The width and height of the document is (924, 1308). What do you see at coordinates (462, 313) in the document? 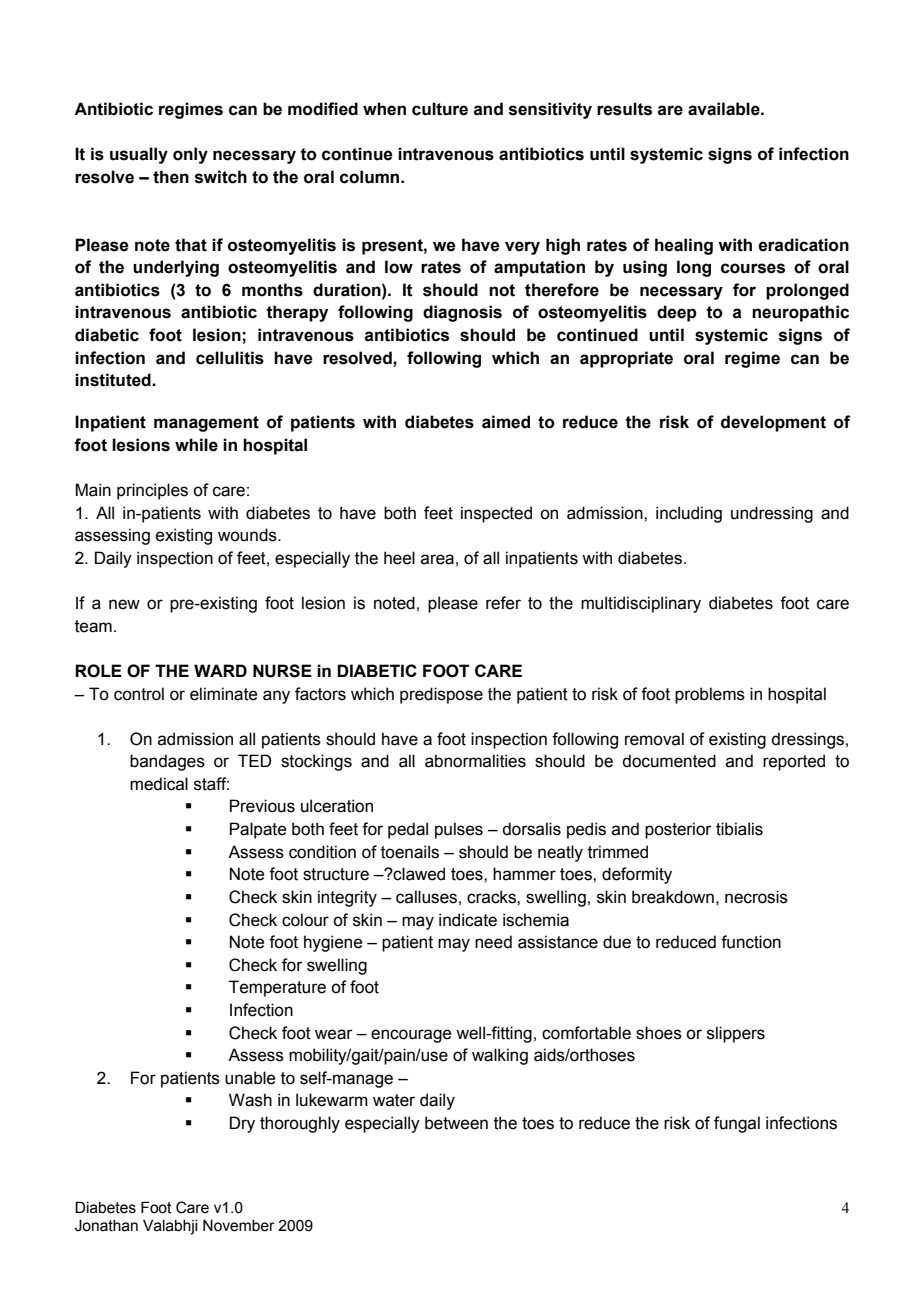
I see `diagnosis` at bounding box center [462, 313].
